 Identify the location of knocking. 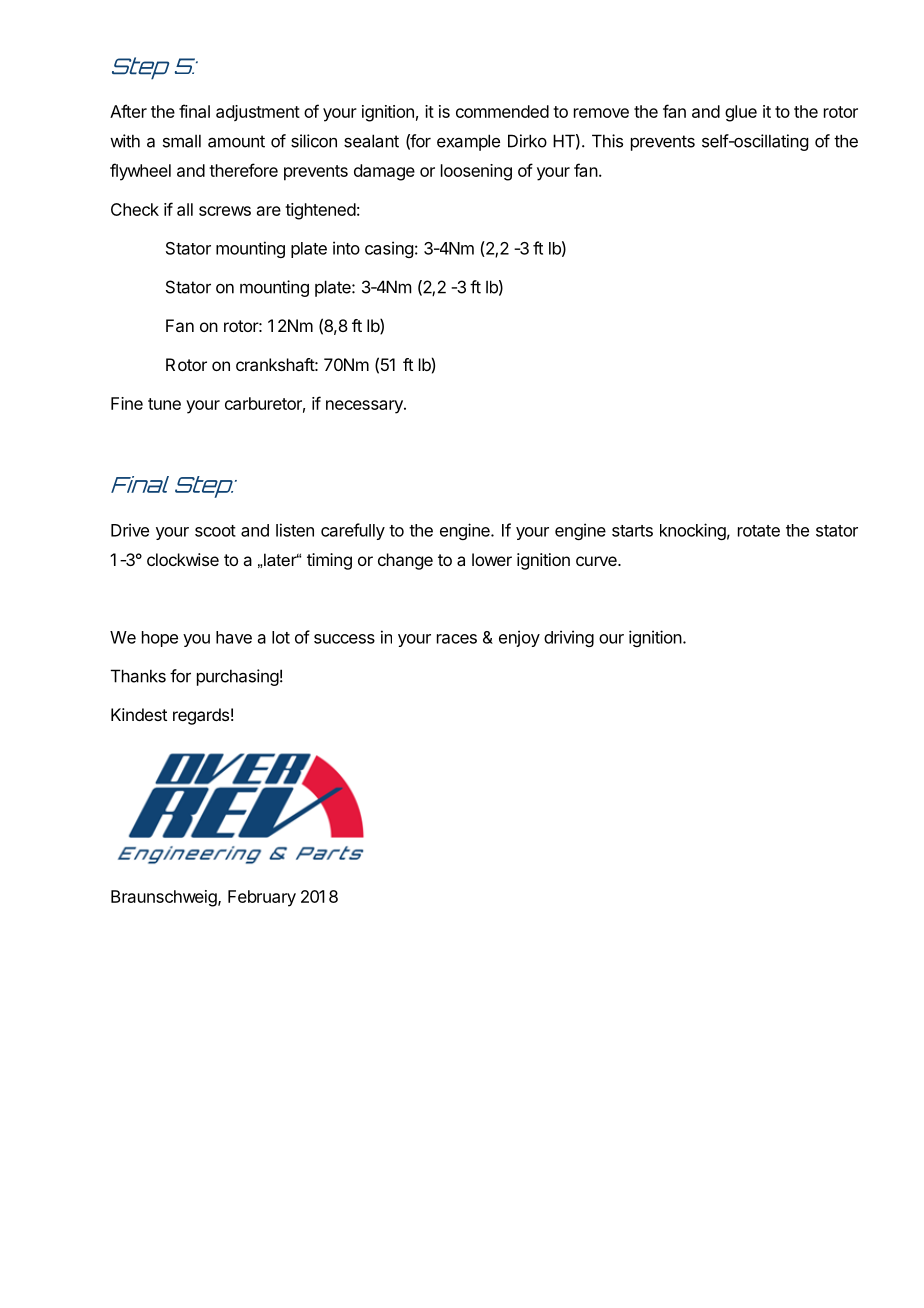
(693, 531).
